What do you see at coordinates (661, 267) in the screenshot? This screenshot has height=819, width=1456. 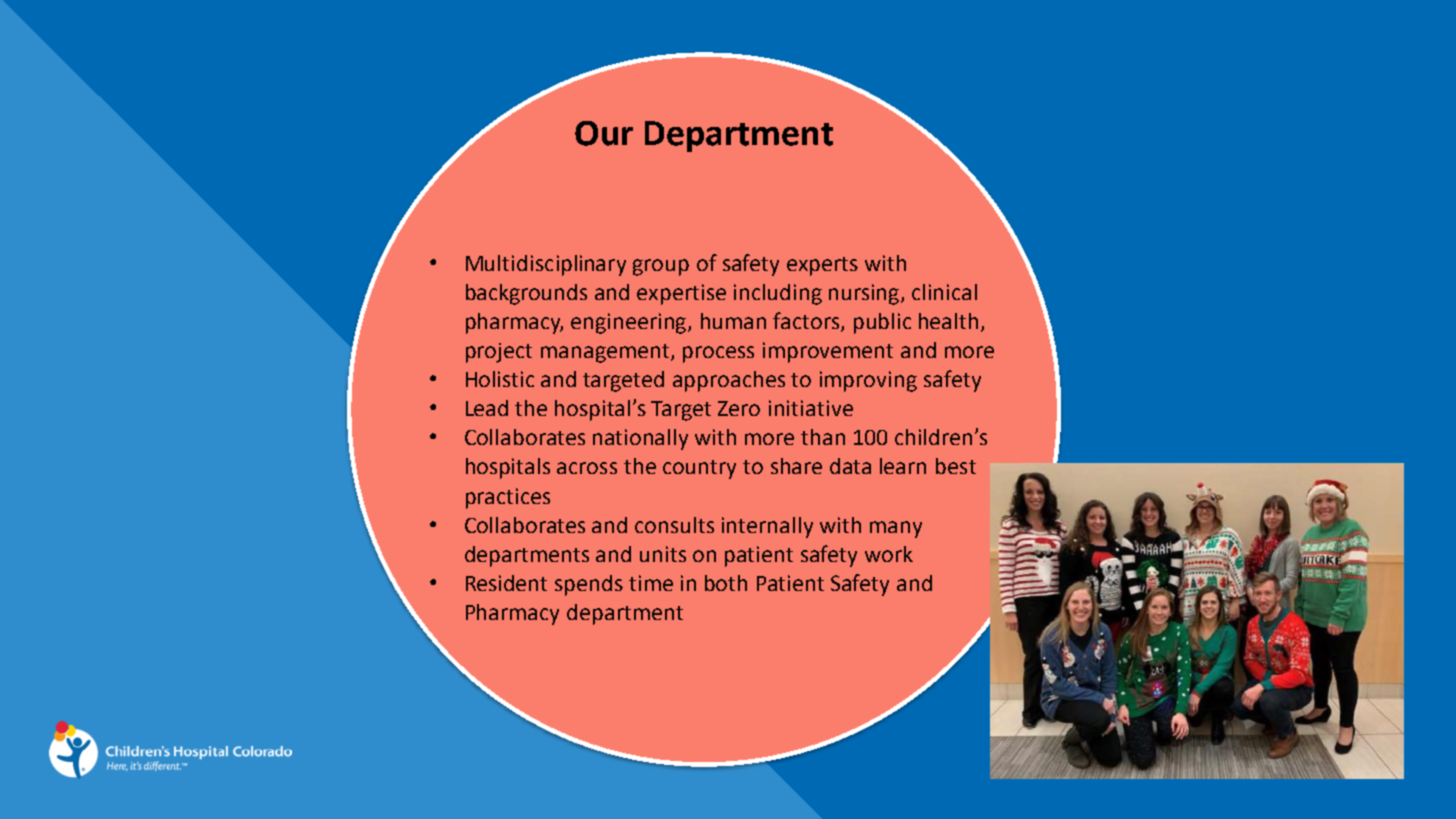 I see `group` at bounding box center [661, 267].
